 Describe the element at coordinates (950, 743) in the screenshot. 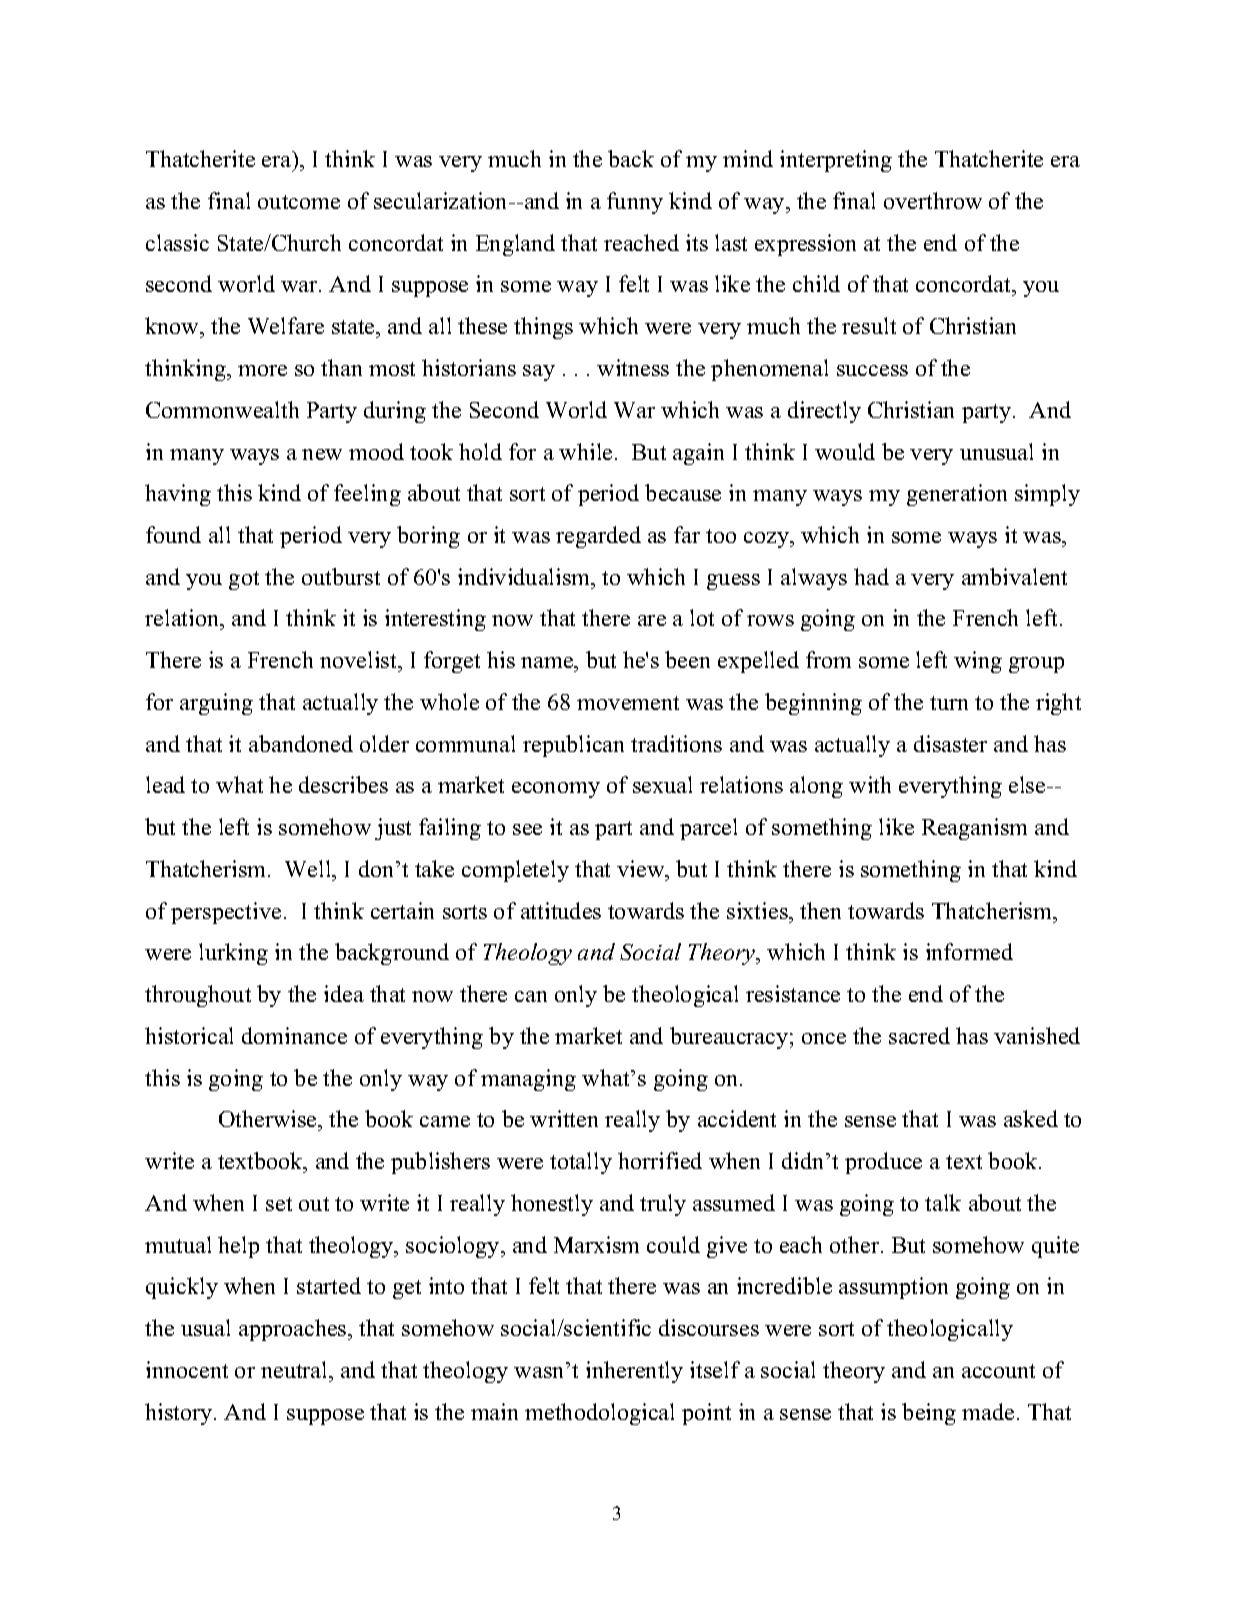

I see `disaster` at that location.
